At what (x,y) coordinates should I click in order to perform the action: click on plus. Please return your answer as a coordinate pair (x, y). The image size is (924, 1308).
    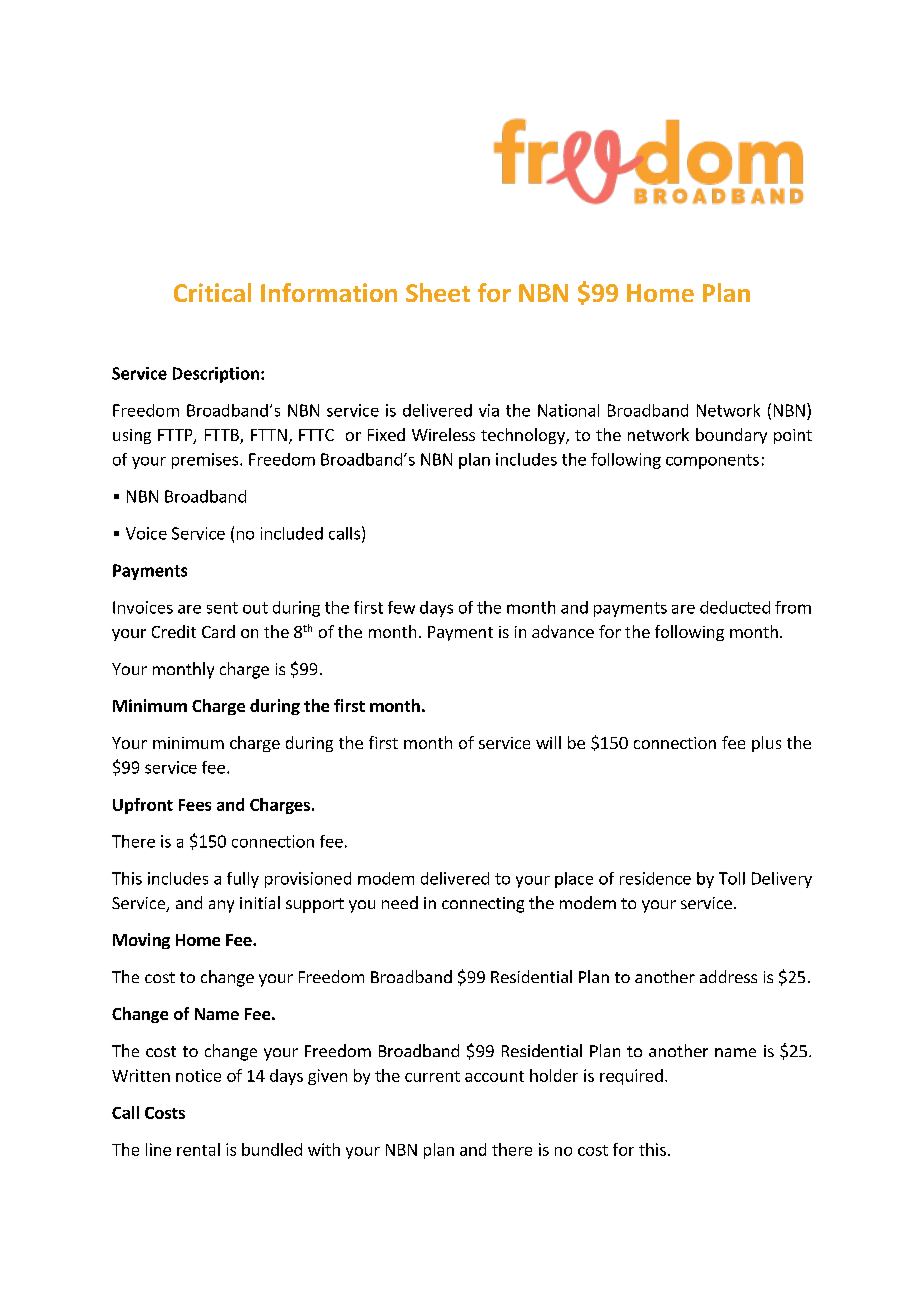
    Looking at the image, I should click on (766, 744).
